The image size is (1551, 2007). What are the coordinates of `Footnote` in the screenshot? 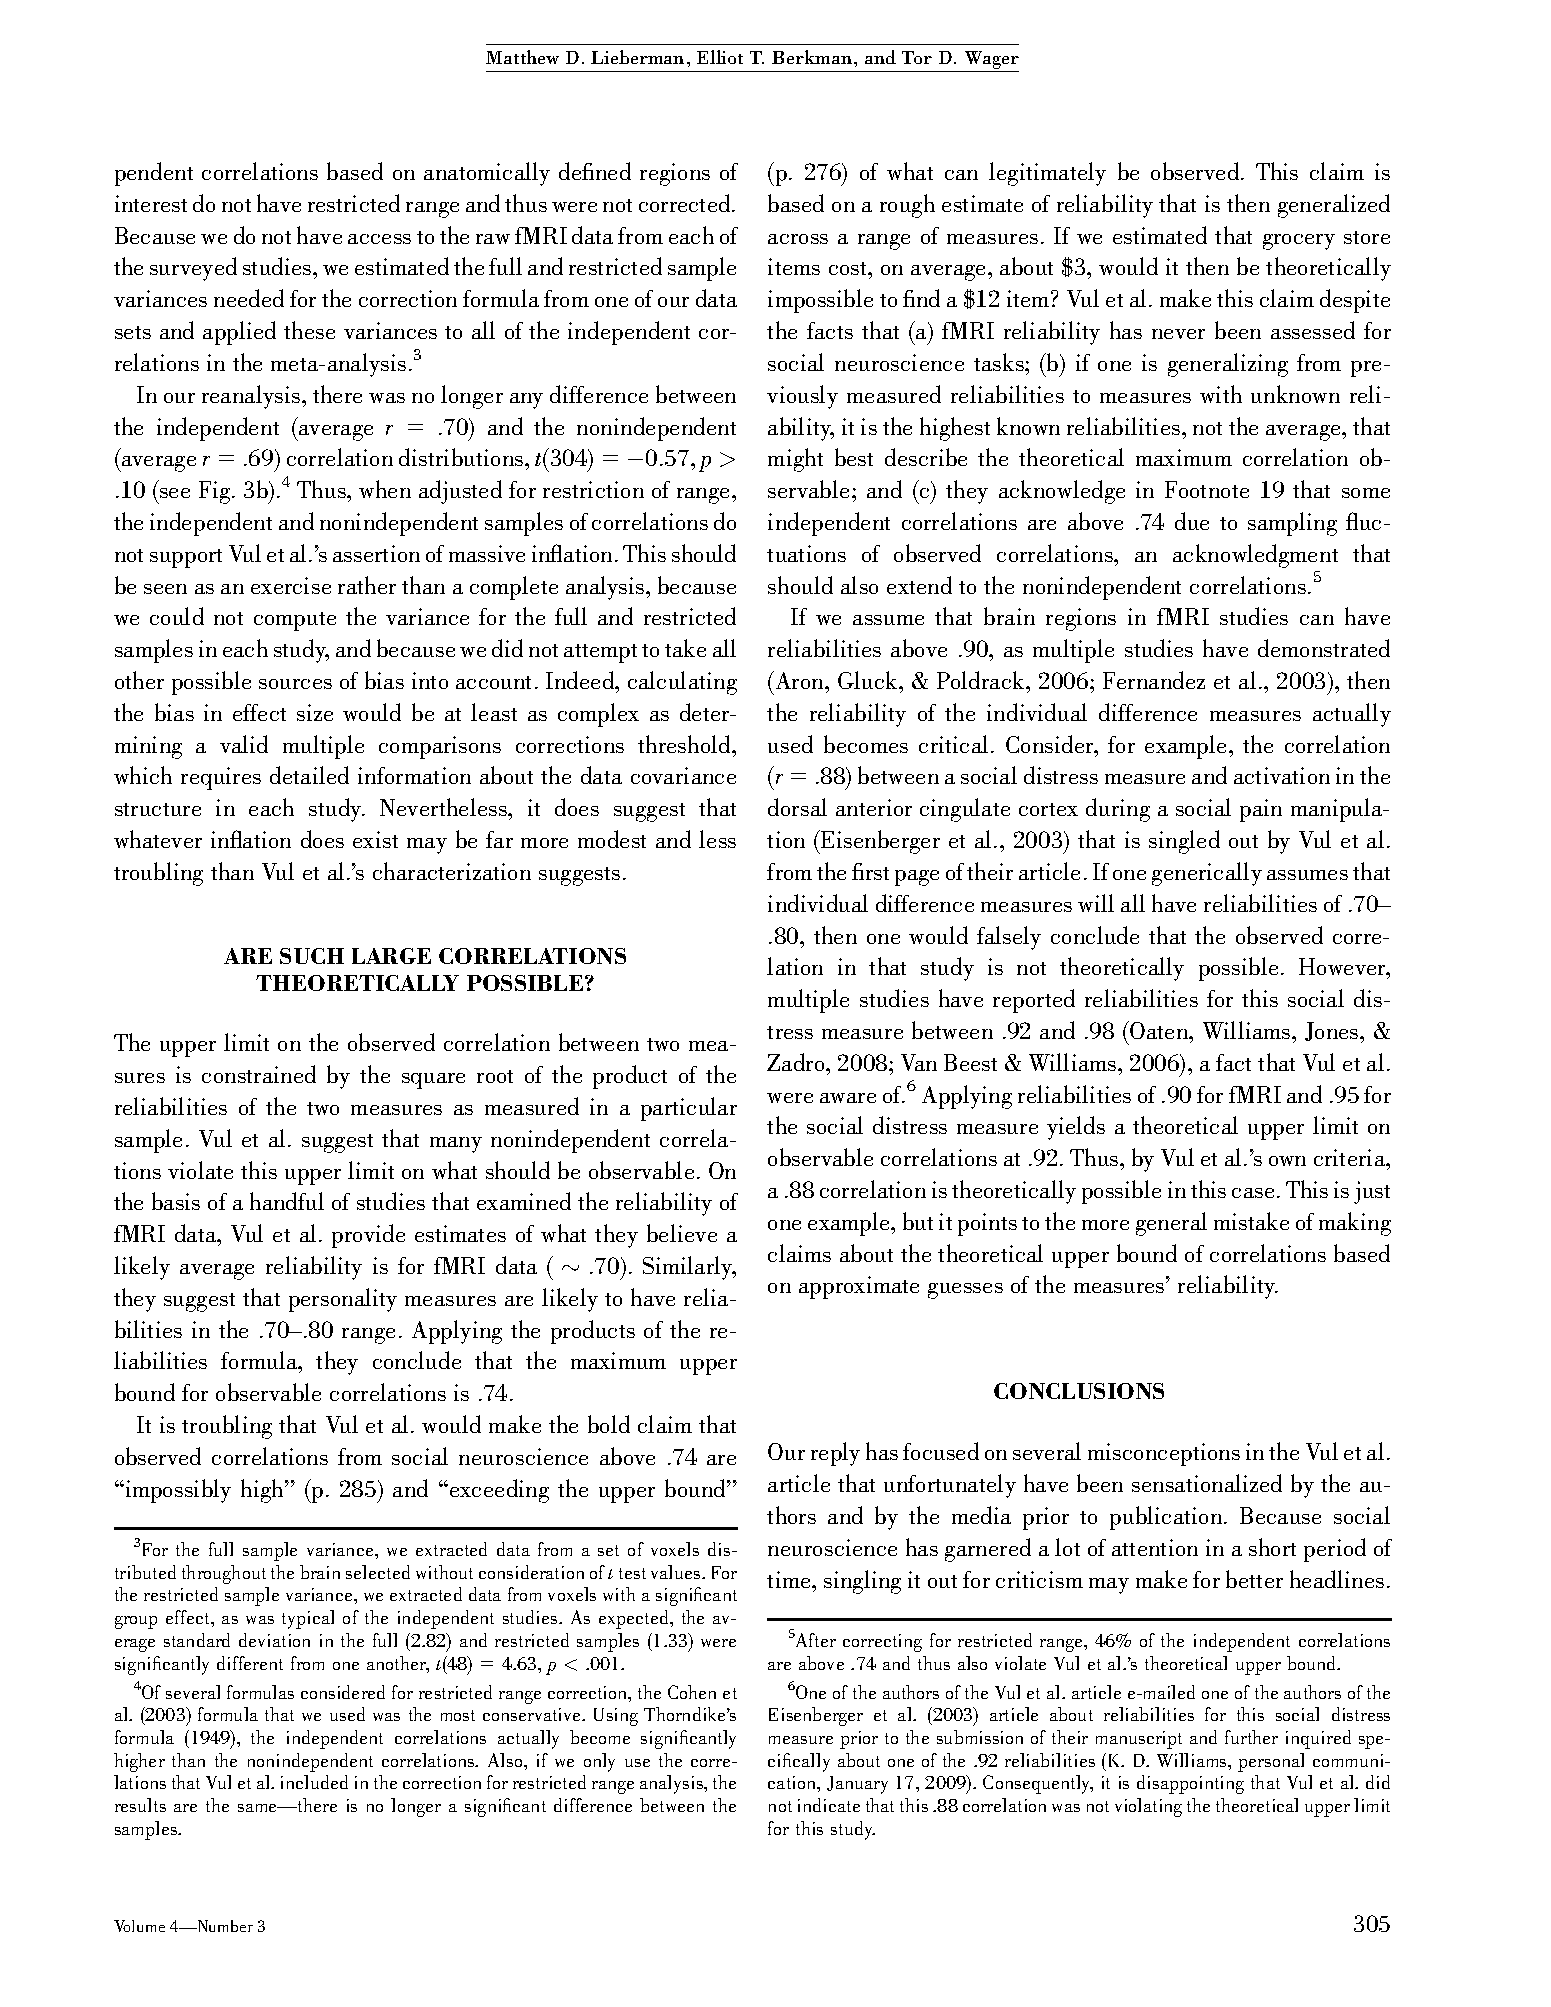 It's located at (1207, 489).
